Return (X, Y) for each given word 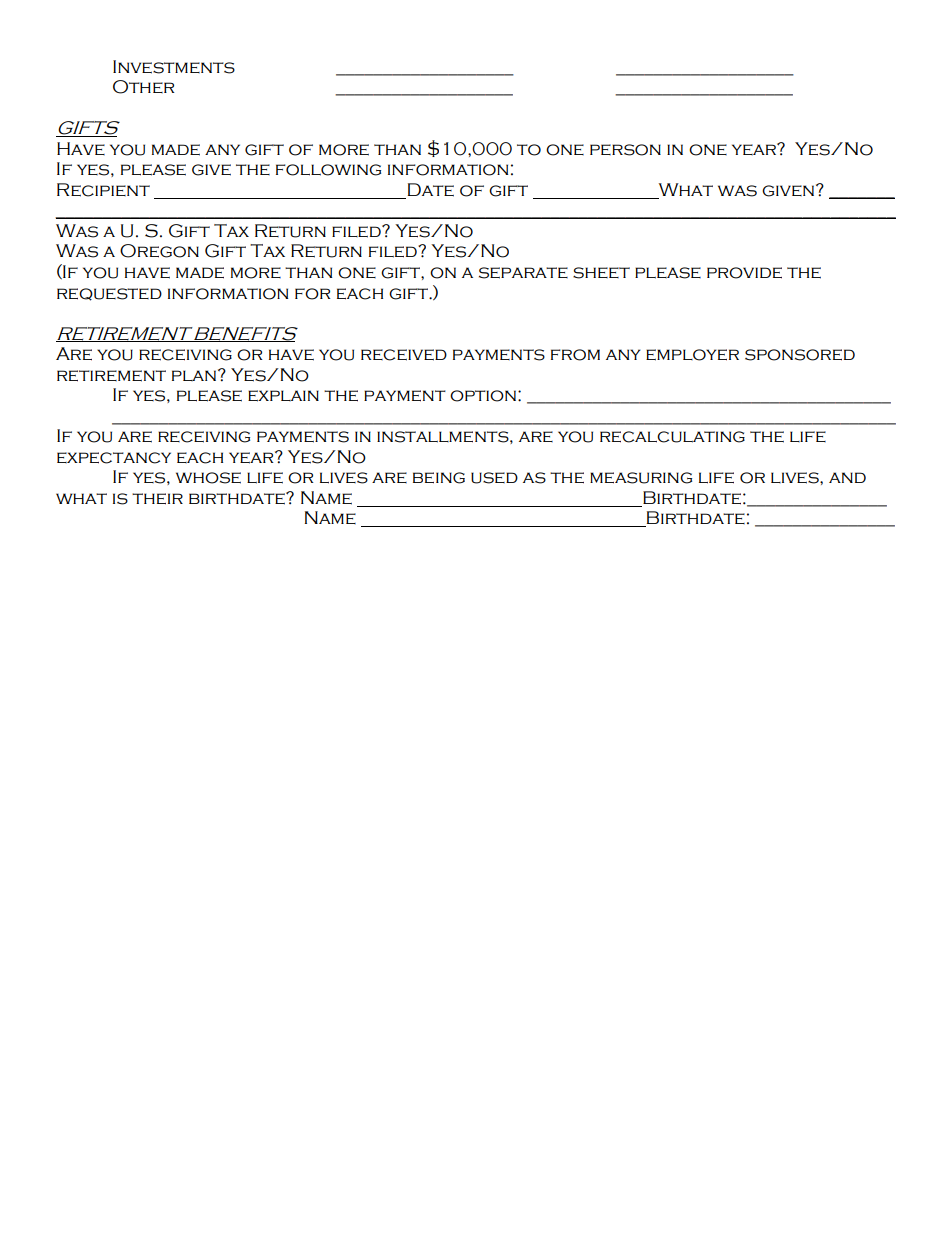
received (404, 355)
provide (744, 273)
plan (194, 375)
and (847, 477)
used (494, 478)
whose (208, 478)
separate (523, 273)
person (625, 150)
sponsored (800, 355)
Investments (174, 67)
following (328, 170)
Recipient (103, 190)
